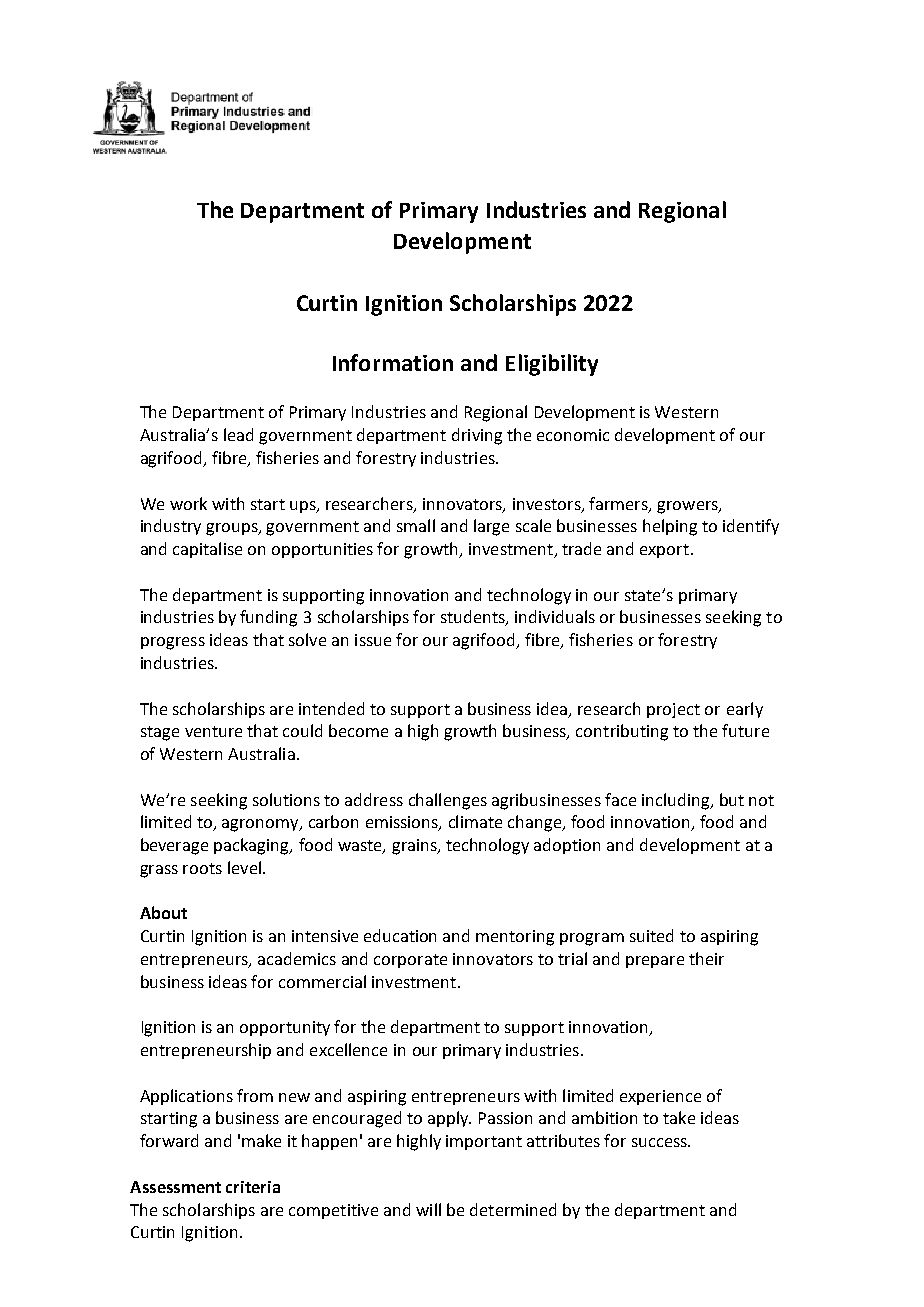 This page has height=1307, width=924. What do you see at coordinates (253, 1187) in the page?
I see `criteria` at bounding box center [253, 1187].
